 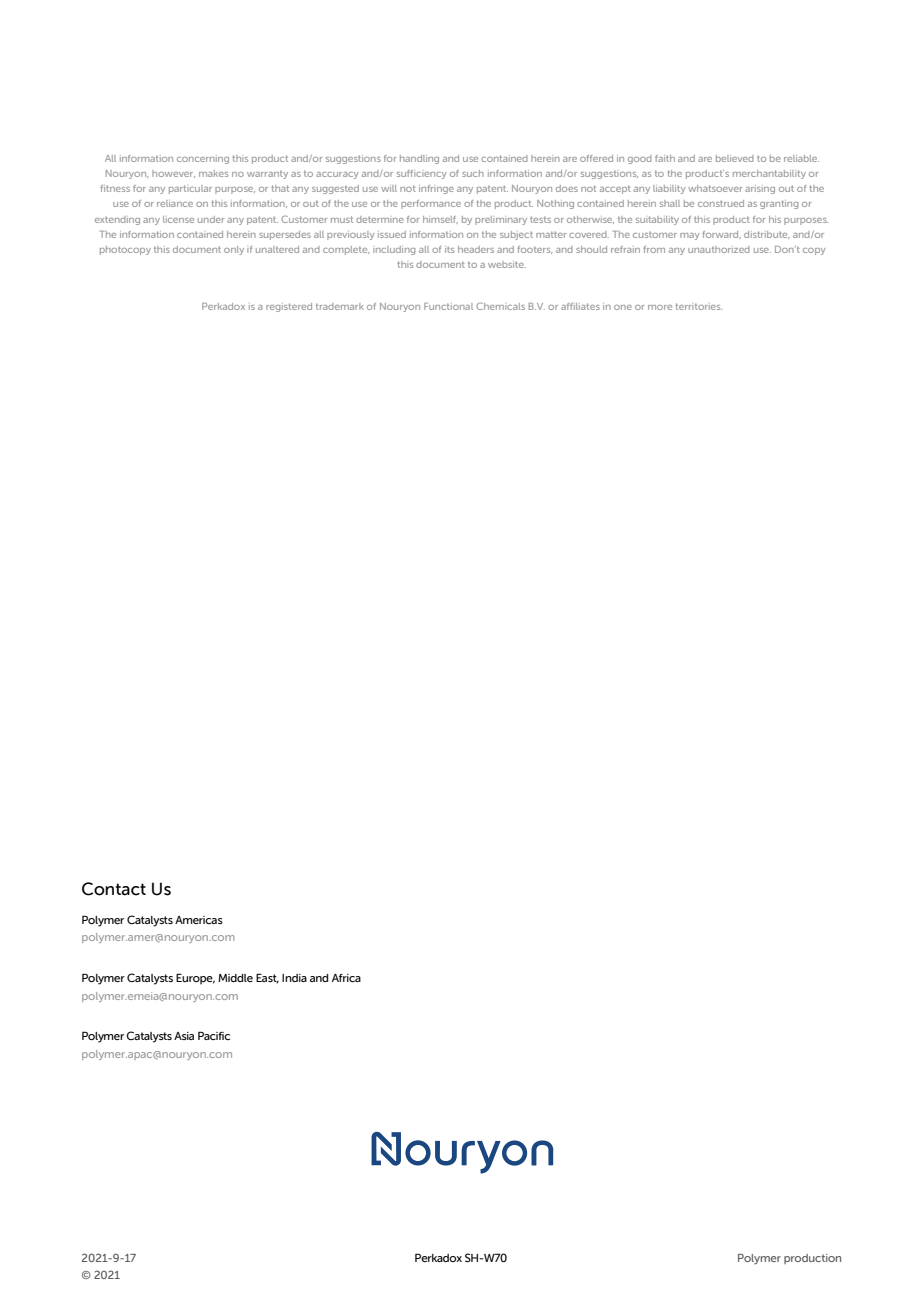 What do you see at coordinates (184, 1036) in the screenshot?
I see `Asia` at bounding box center [184, 1036].
